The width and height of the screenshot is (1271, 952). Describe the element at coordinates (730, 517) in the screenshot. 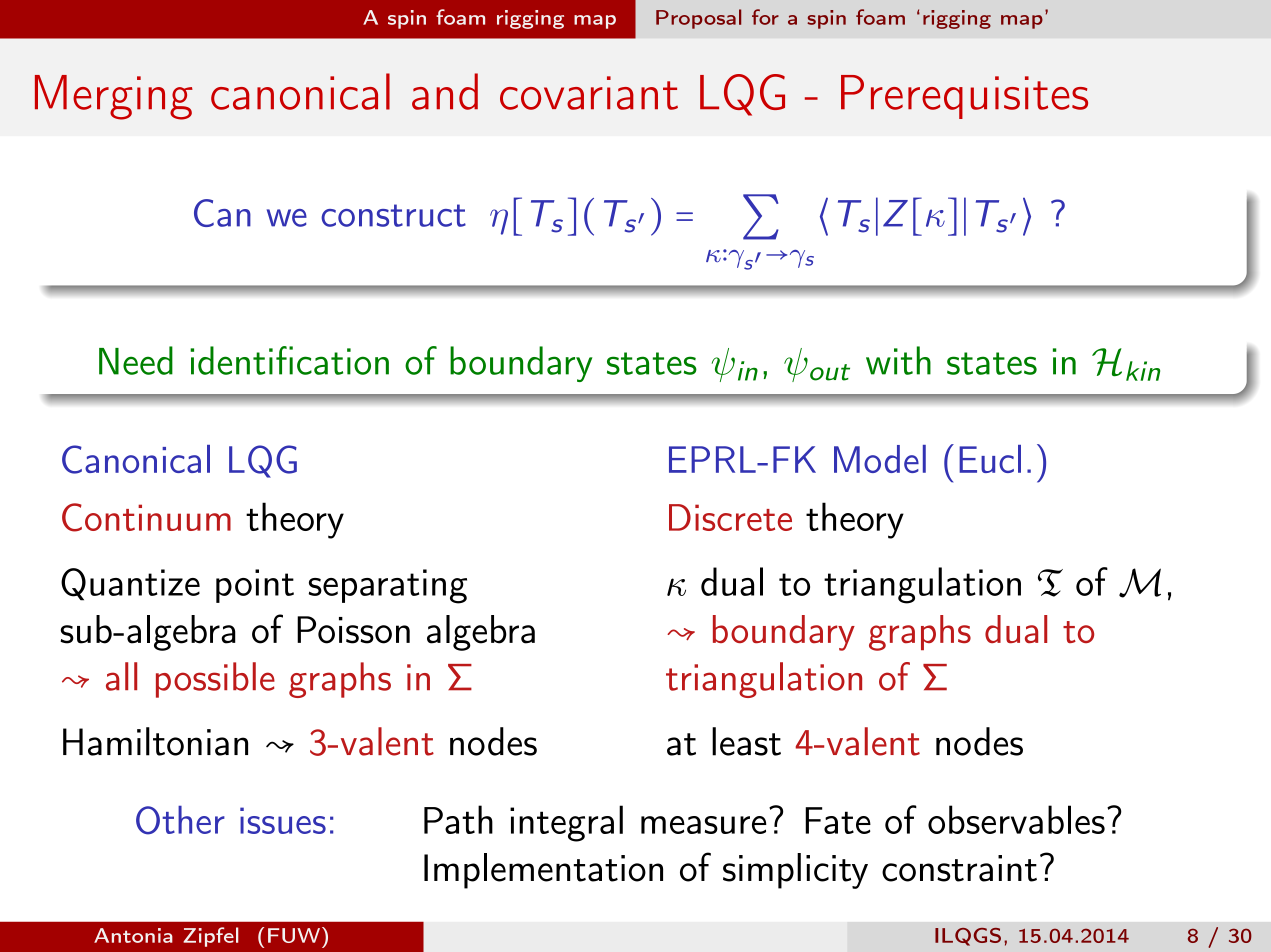

I see `Discrete` at that location.
